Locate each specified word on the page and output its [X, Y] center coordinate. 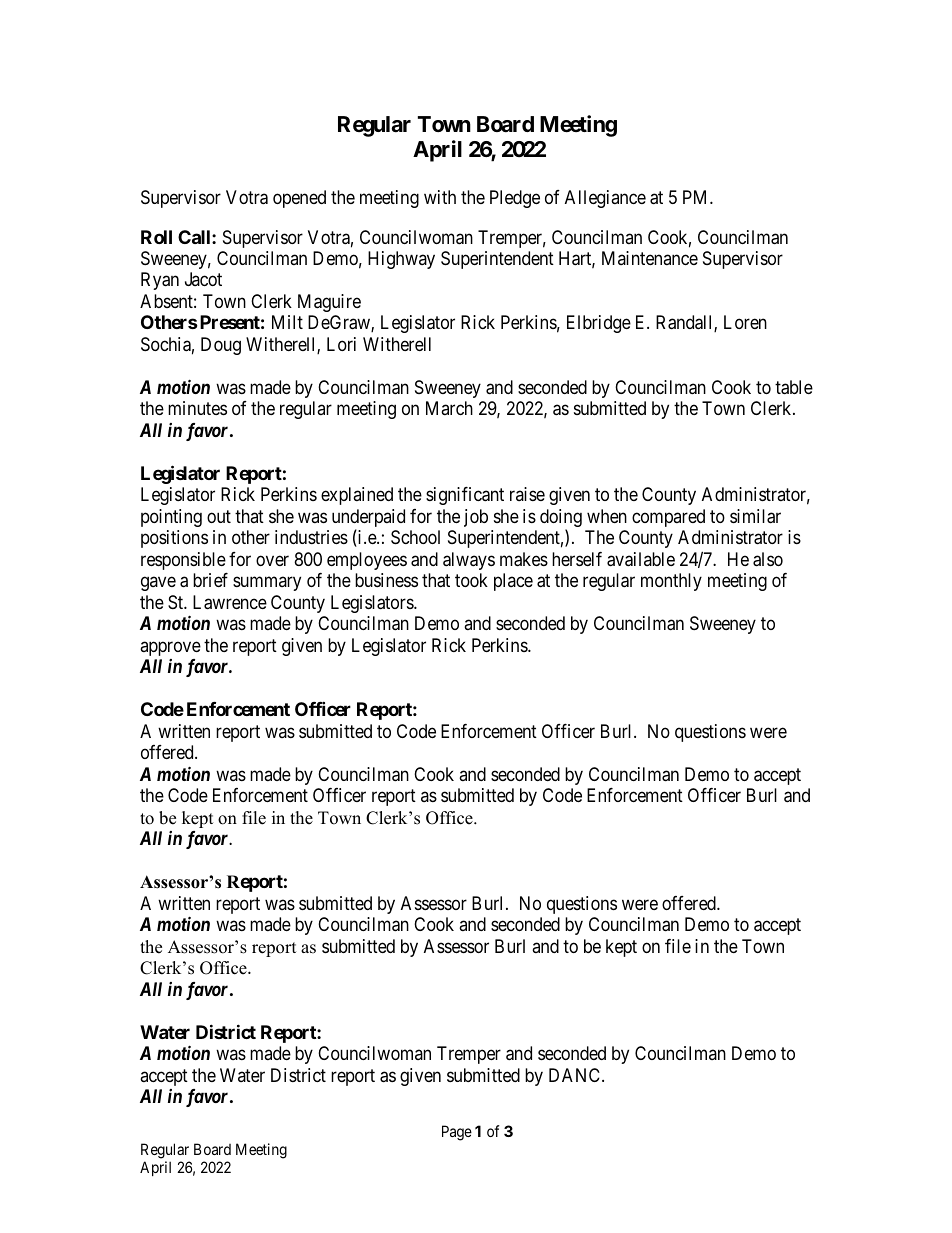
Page [457, 1133]
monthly [671, 582]
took [471, 580]
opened [299, 199]
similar [755, 516]
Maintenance [650, 258]
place [513, 582]
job [476, 518]
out [219, 516]
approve [170, 648]
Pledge [515, 199]
